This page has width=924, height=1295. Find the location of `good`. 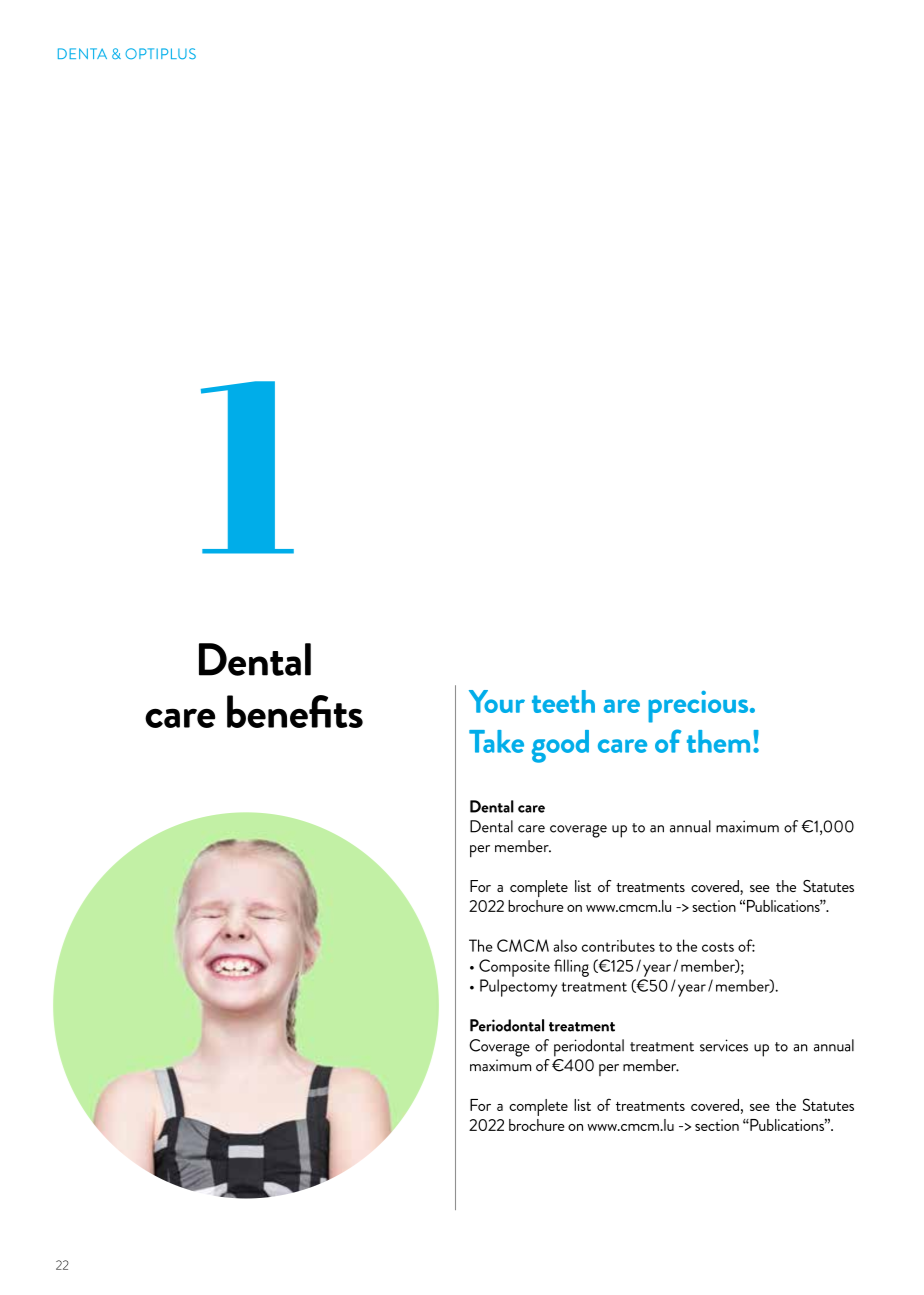

good is located at coordinates (560, 746).
